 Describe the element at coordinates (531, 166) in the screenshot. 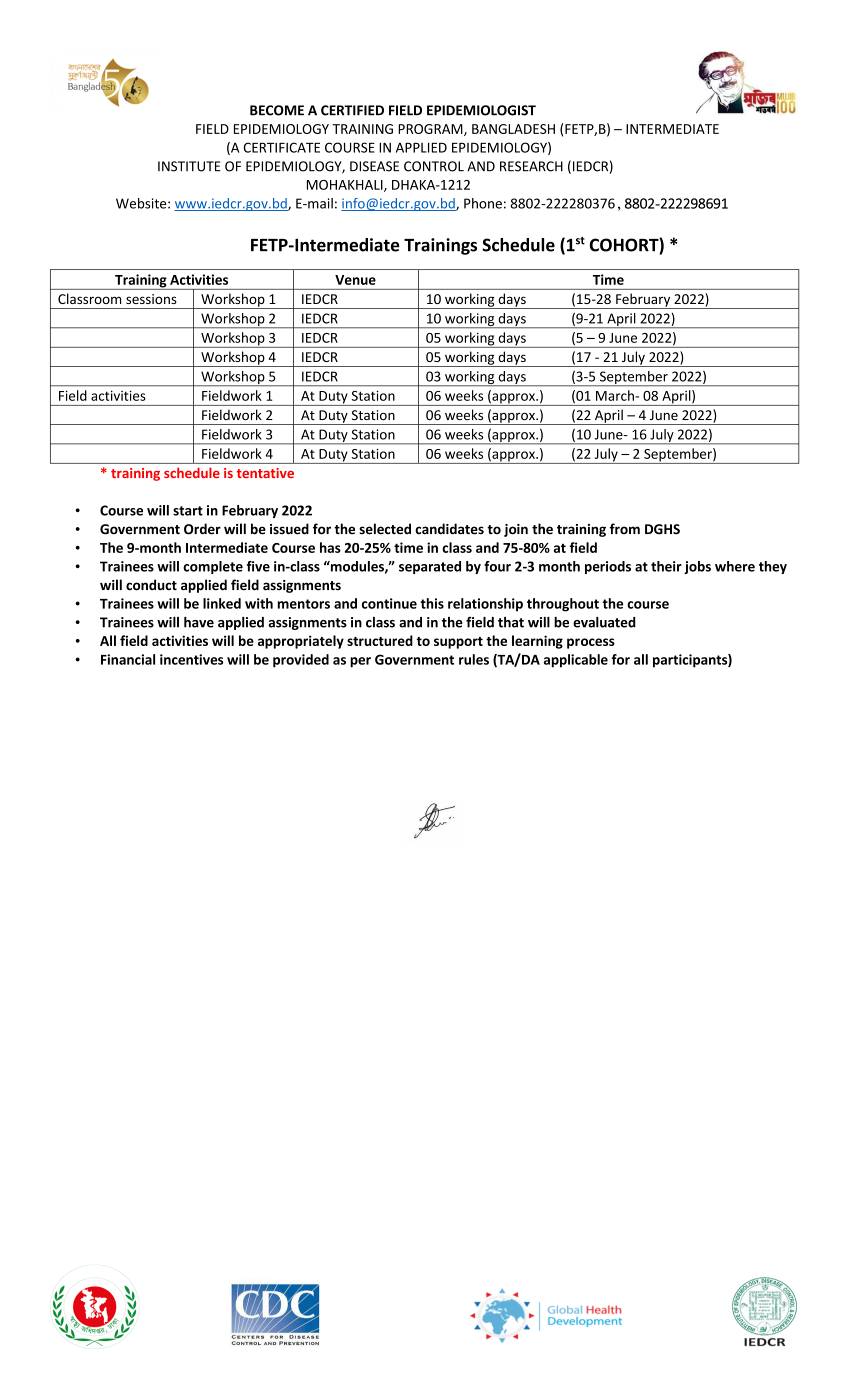

I see `RESEARCH` at that location.
